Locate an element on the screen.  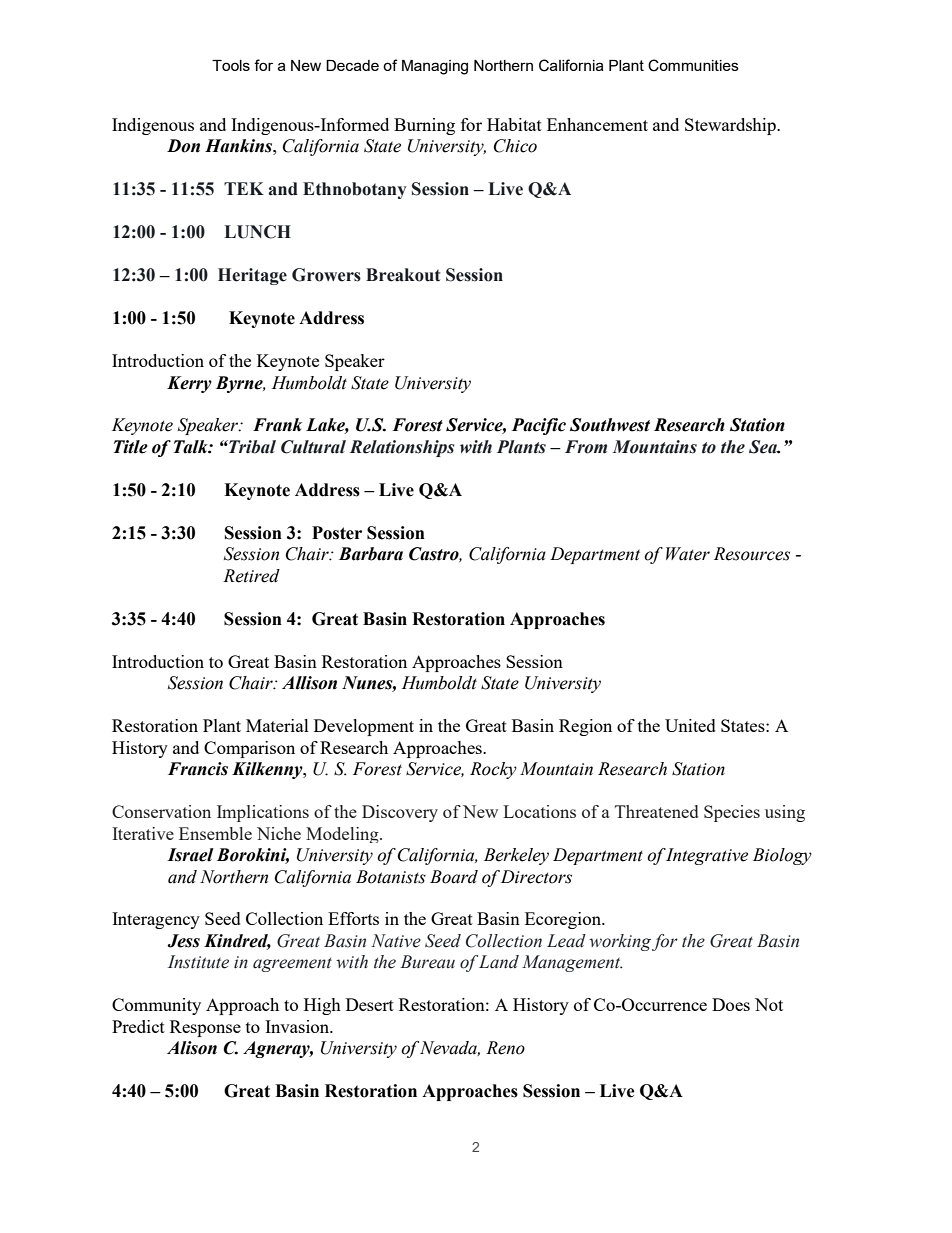
Communities is located at coordinates (693, 65).
